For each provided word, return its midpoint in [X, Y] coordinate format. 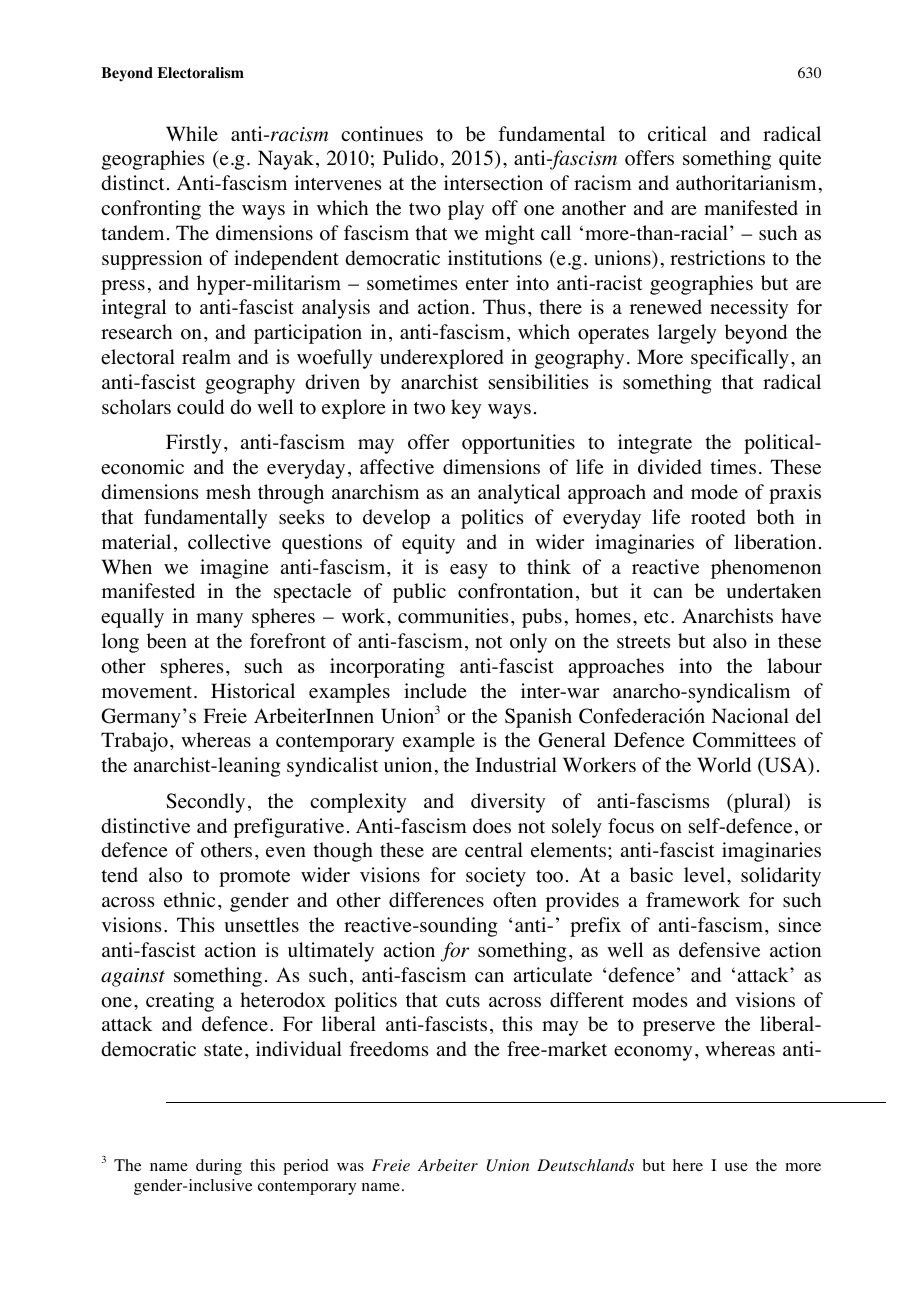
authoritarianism [746, 183]
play [466, 210]
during [219, 1167]
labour [794, 666]
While [192, 134]
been [167, 641]
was [350, 1167]
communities [453, 616]
